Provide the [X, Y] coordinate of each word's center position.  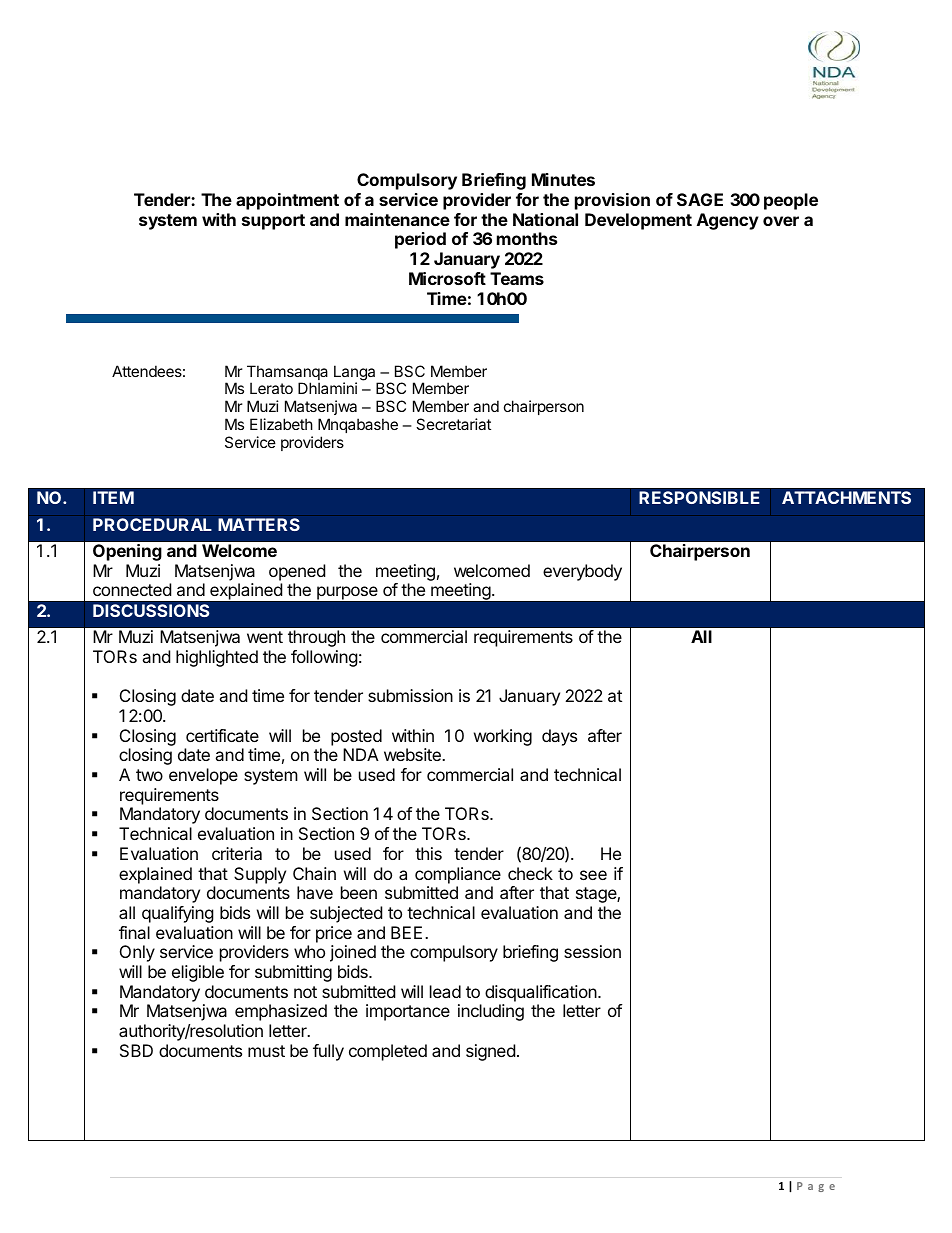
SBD [136, 1050]
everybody [582, 572]
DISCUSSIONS [151, 610]
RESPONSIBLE [699, 497]
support [273, 222]
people [791, 201]
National [545, 219]
